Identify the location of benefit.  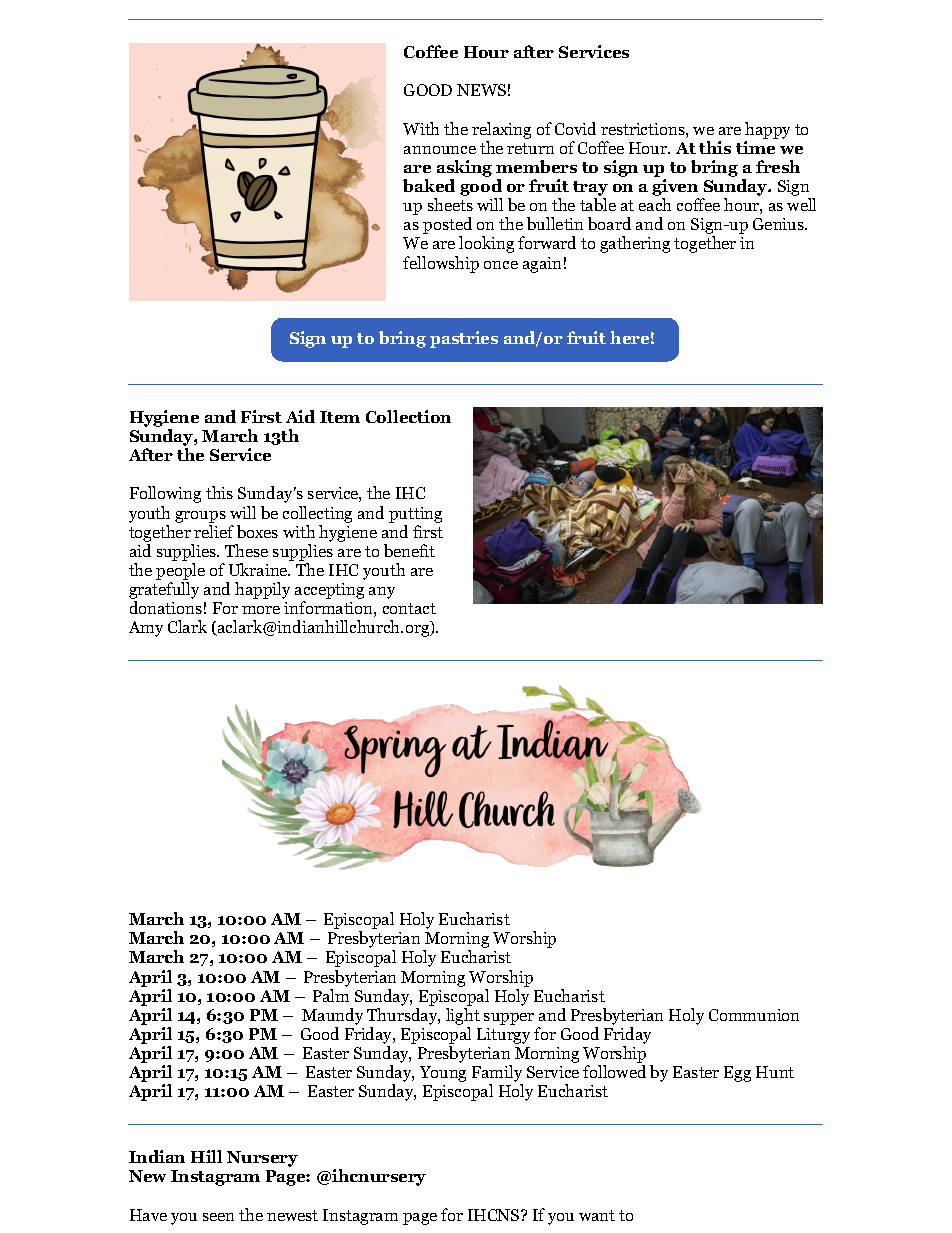
(409, 550).
